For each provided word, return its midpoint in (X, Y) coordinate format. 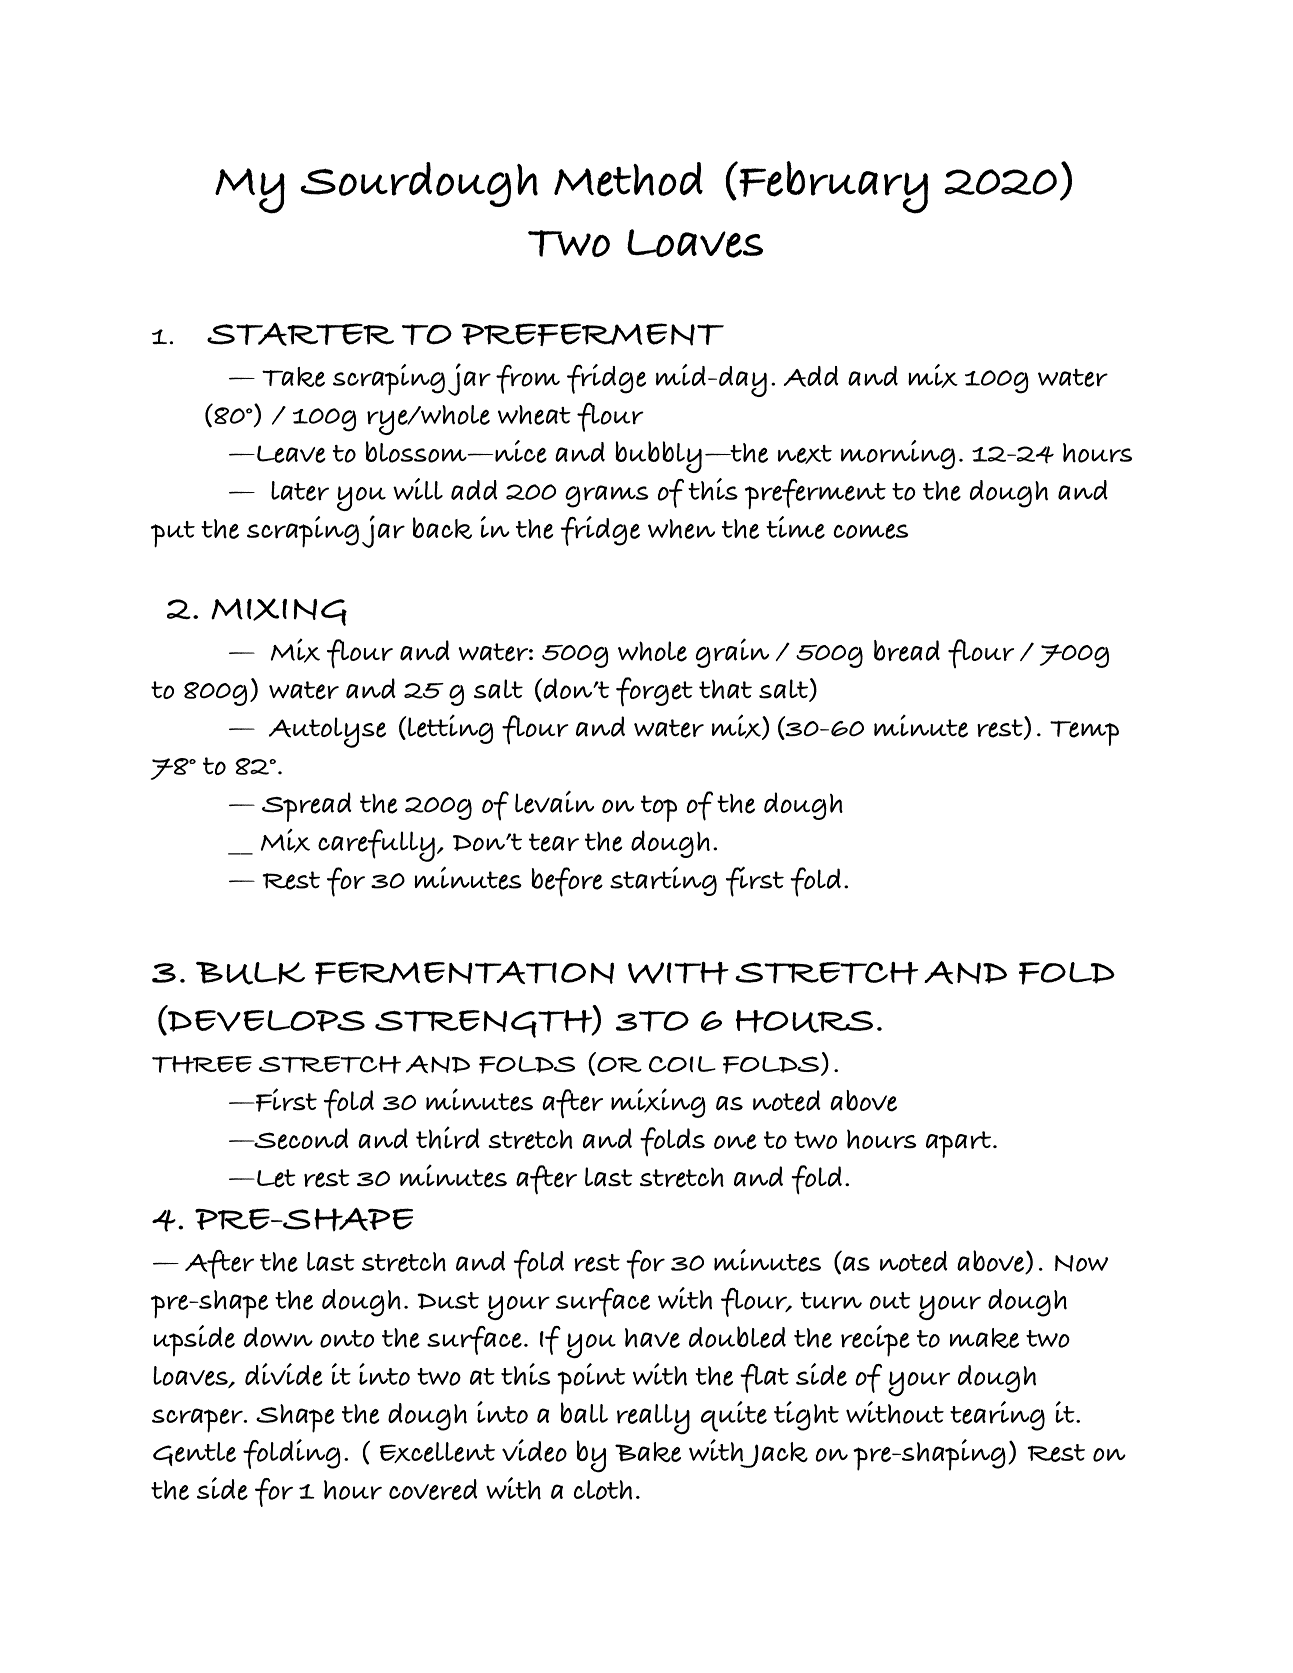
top (659, 808)
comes (870, 531)
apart (960, 1144)
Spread (307, 807)
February (832, 187)
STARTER (300, 334)
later (300, 491)
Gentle (194, 1454)
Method (628, 179)
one (735, 1142)
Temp (1084, 733)
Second (300, 1139)
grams (607, 496)
